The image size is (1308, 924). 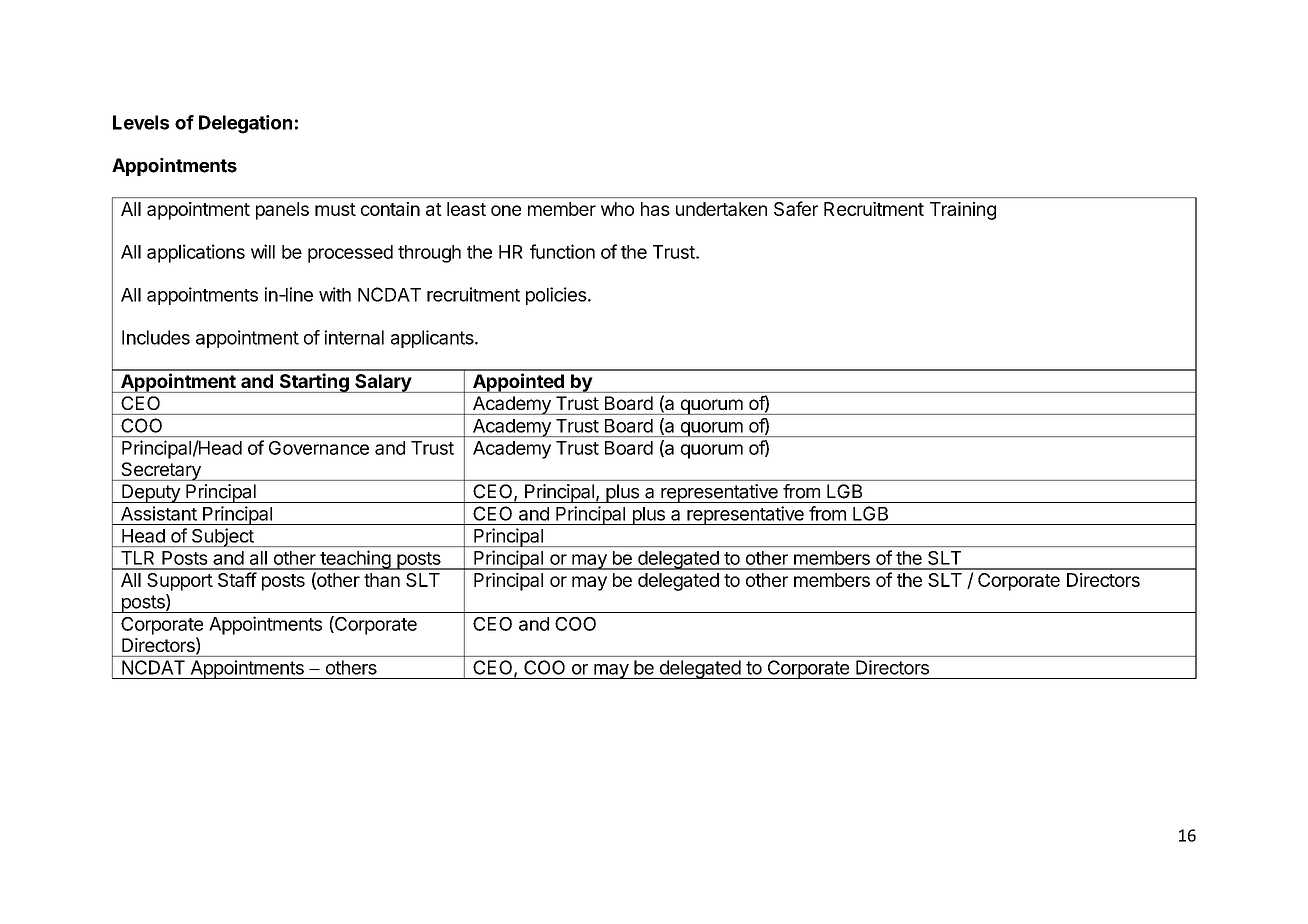 I want to click on Safer, so click(x=796, y=208).
